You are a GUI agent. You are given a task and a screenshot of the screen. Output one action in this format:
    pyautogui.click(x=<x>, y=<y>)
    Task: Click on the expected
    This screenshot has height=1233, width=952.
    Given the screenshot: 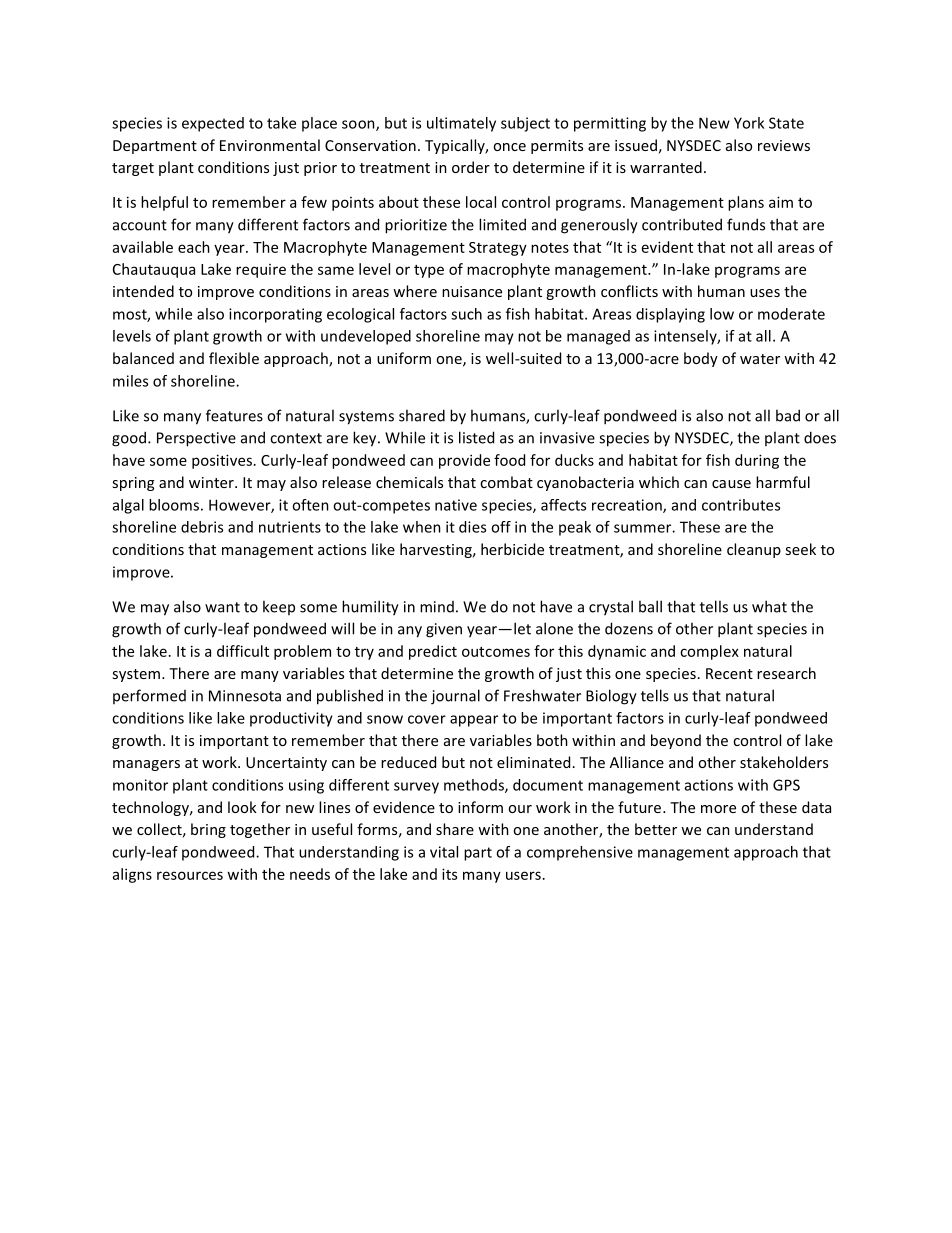 What is the action you would take?
    pyautogui.click(x=213, y=124)
